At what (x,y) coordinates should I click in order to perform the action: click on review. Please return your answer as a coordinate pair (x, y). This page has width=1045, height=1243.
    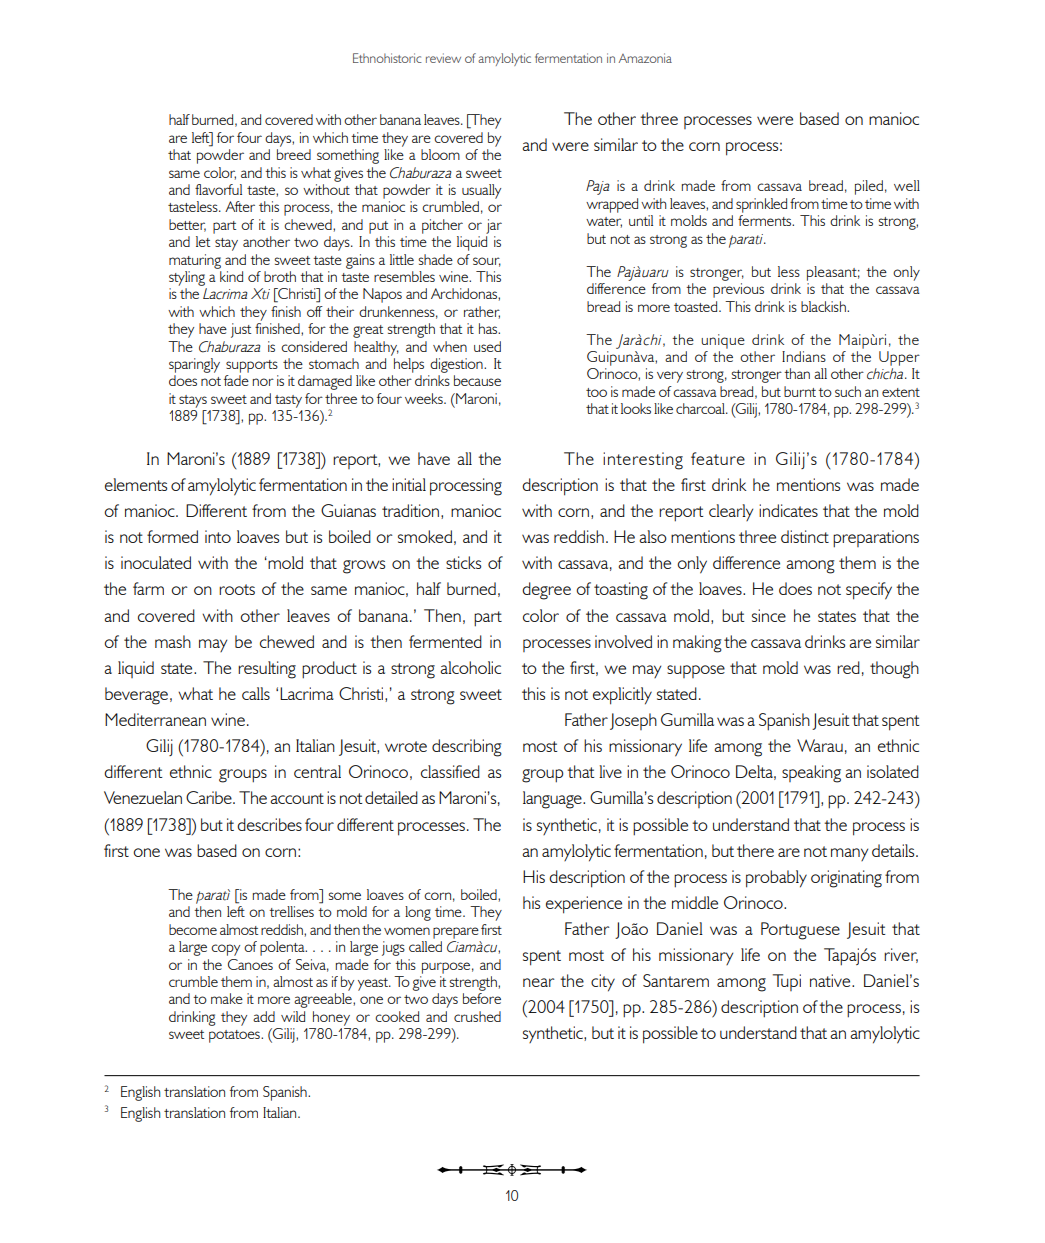
    Looking at the image, I should click on (443, 58).
